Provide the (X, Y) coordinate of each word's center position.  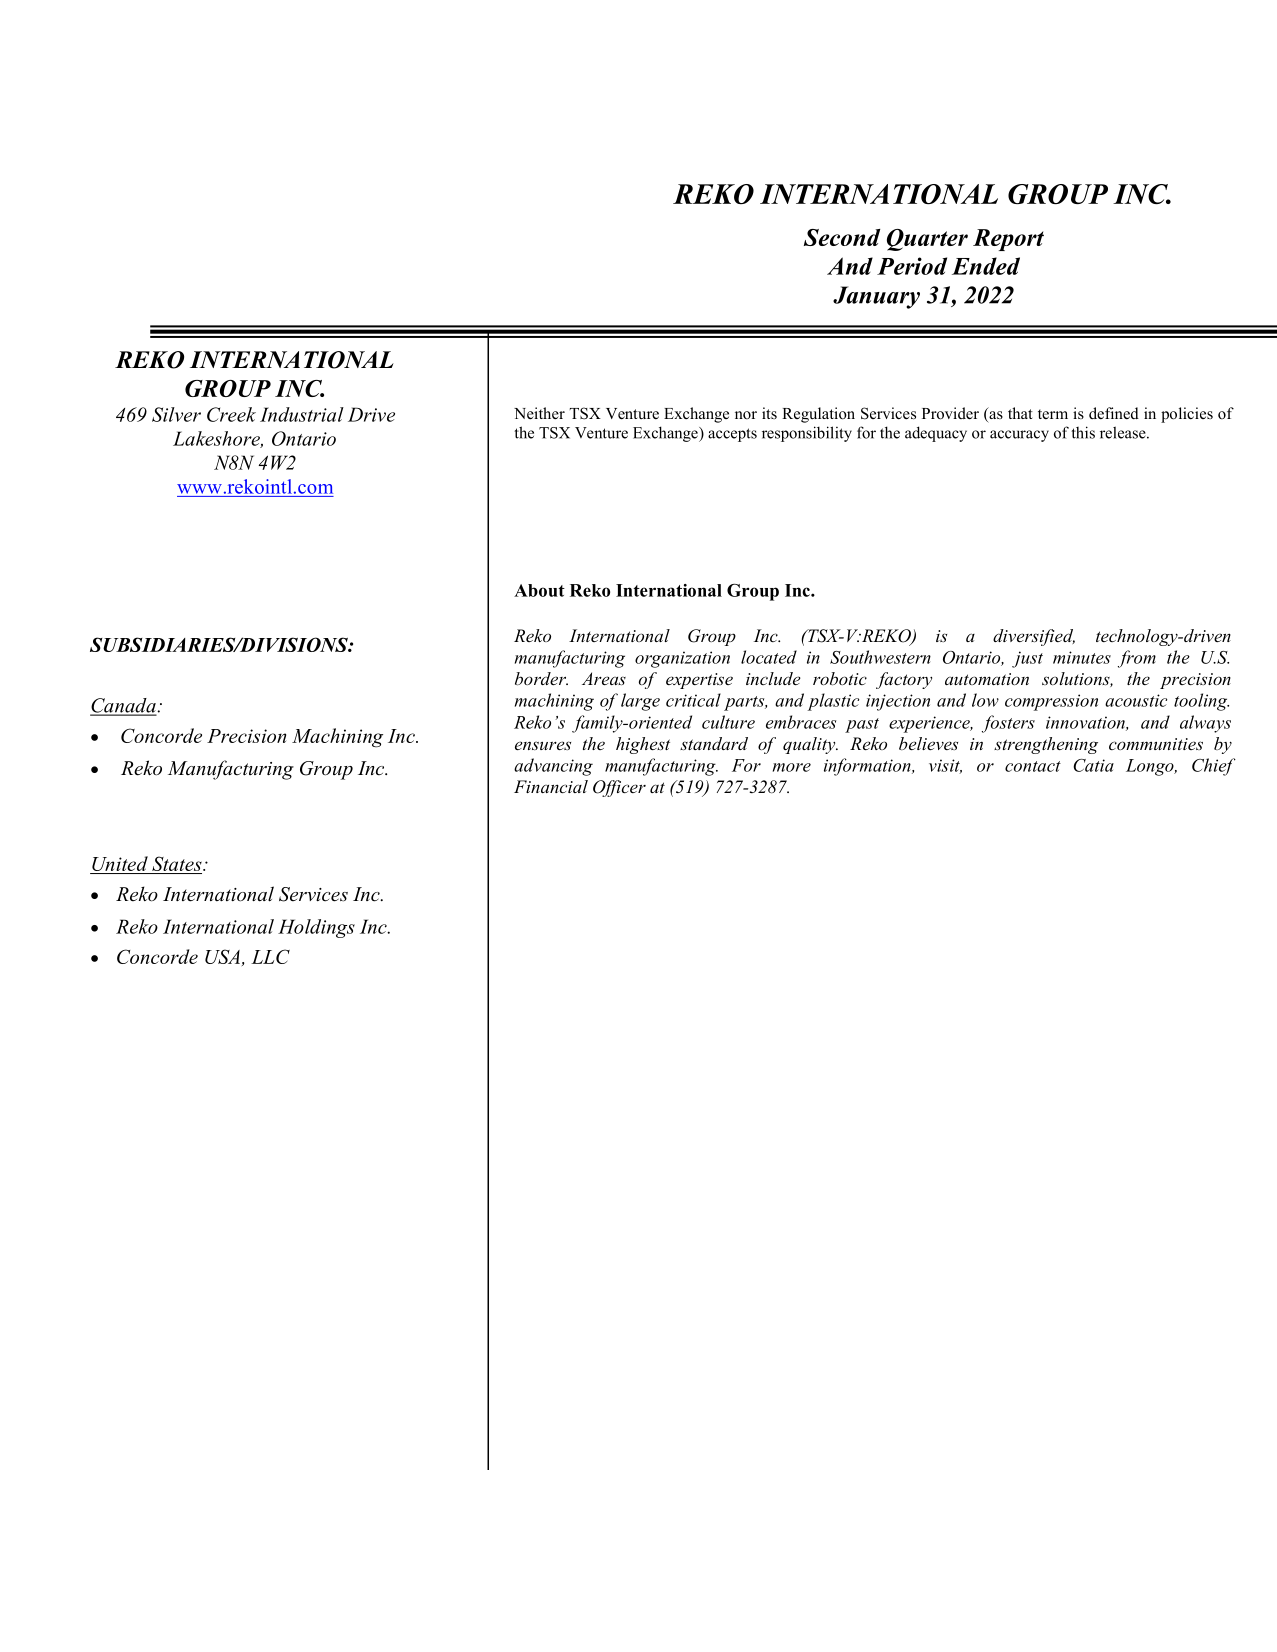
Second (842, 237)
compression (1051, 702)
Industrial (302, 414)
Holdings (316, 928)
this (1083, 432)
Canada (124, 706)
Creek (231, 414)
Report (1008, 240)
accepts (732, 435)
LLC (270, 956)
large (640, 702)
